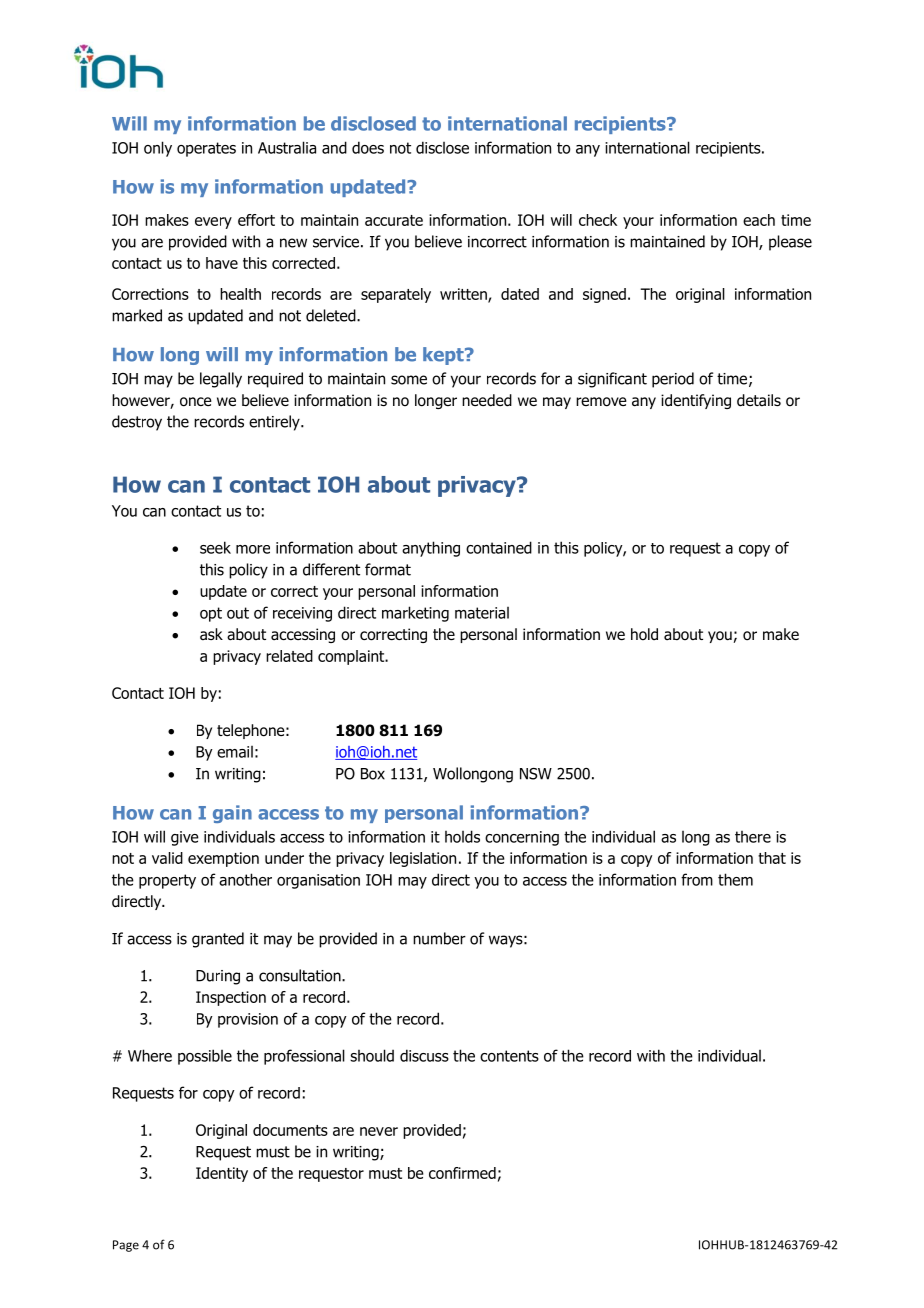 The width and height of the screenshot is (924, 1308). Describe the element at coordinates (423, 859) in the screenshot. I see `legislation` at that location.
